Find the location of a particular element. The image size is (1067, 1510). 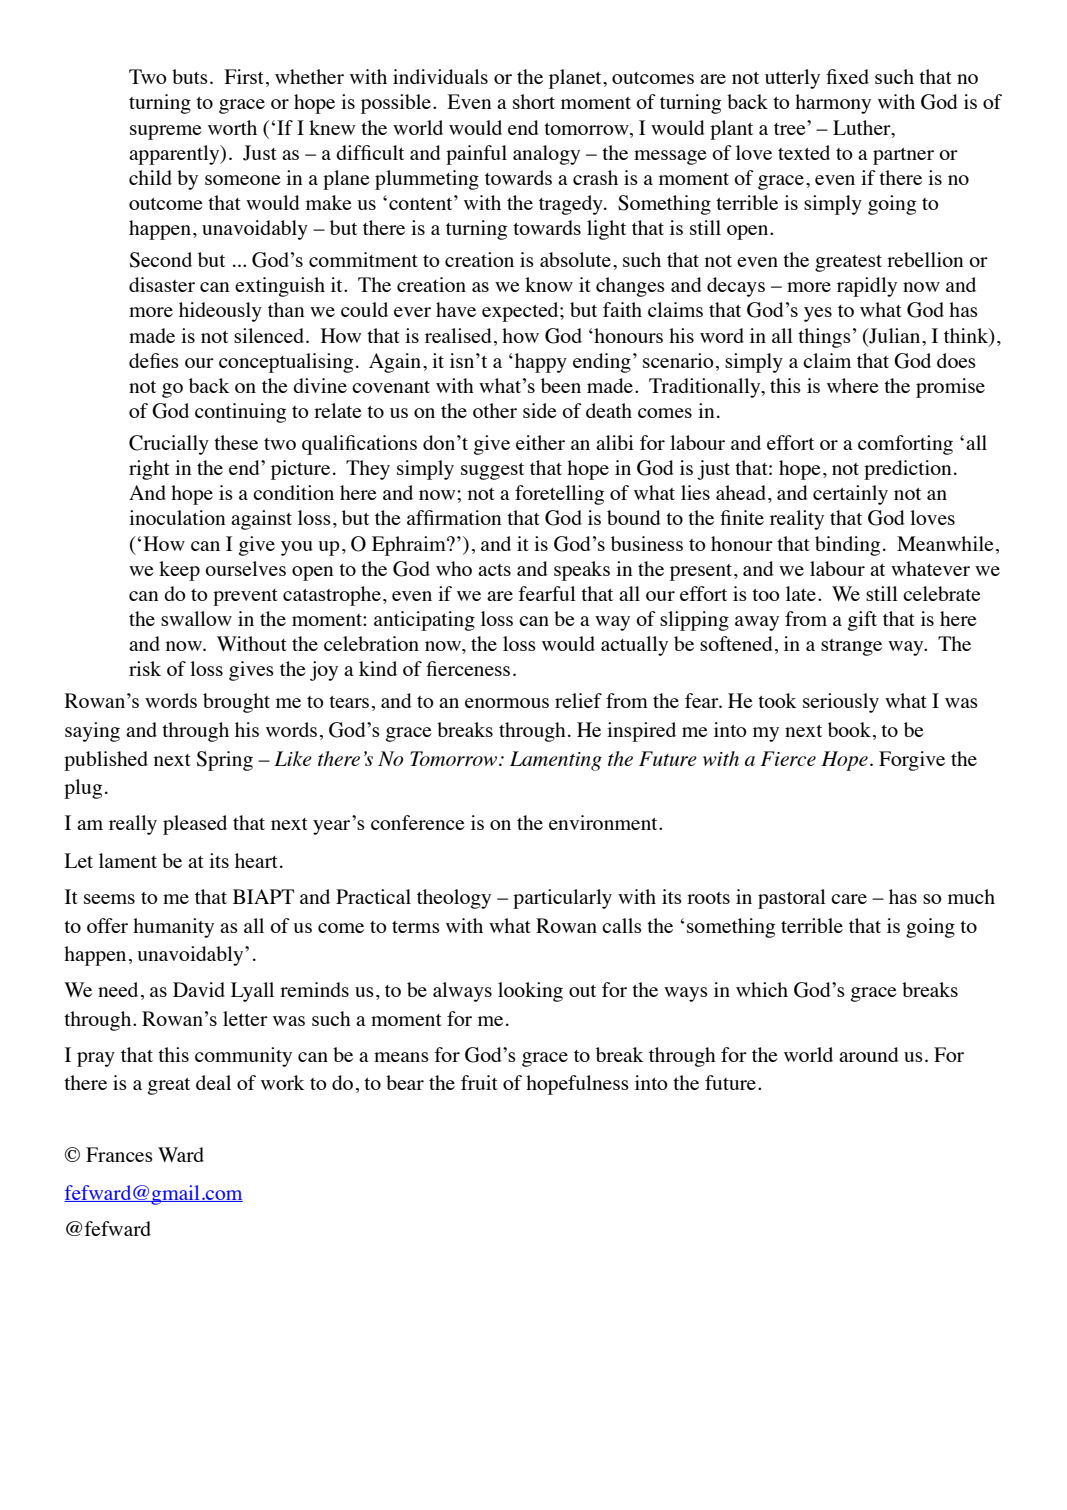

around is located at coordinates (869, 1054).
